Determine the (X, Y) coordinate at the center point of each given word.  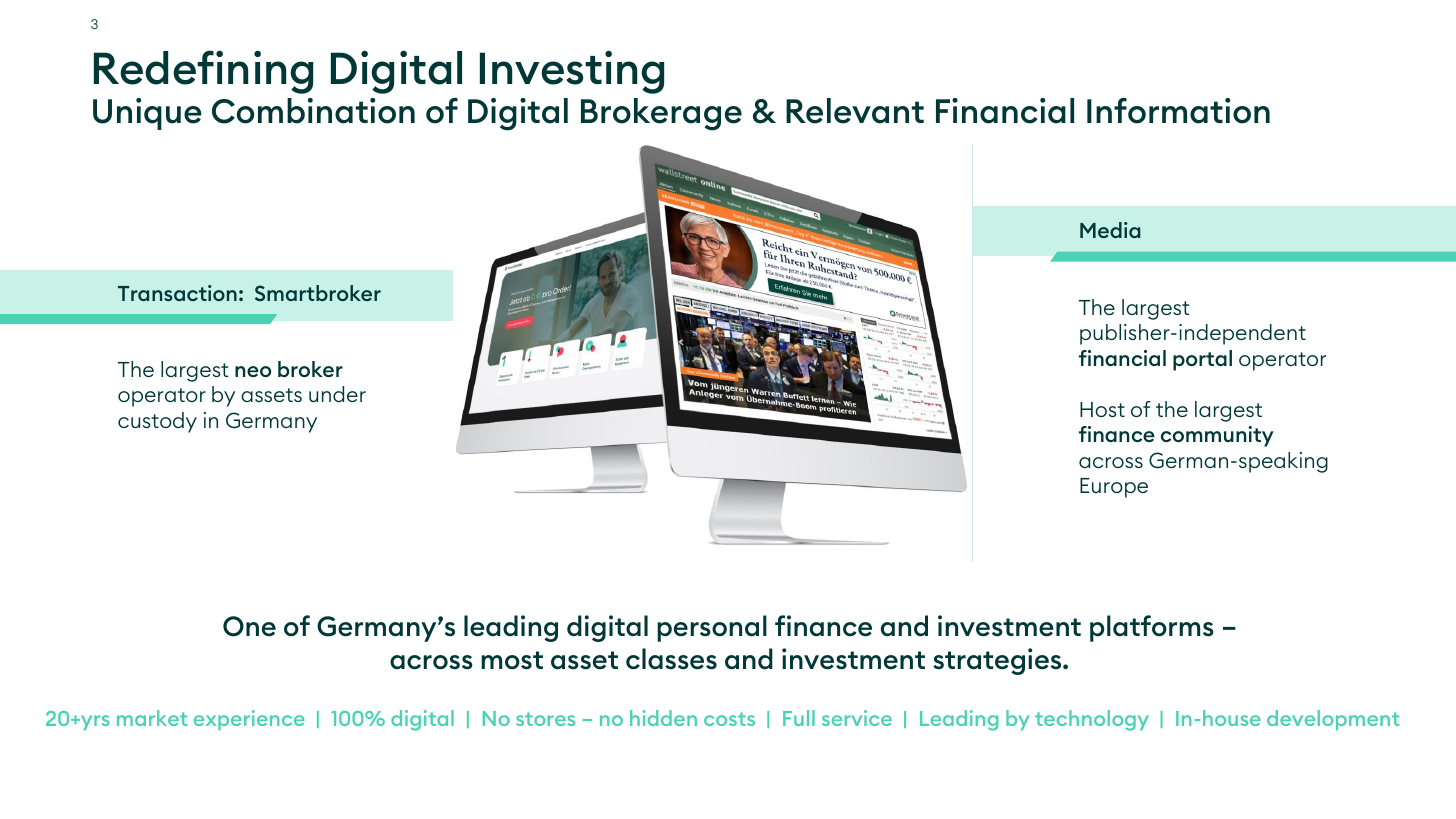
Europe (1114, 488)
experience (249, 720)
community (1217, 436)
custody (157, 422)
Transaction (177, 293)
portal (1202, 360)
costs (729, 719)
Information (1178, 111)
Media (1110, 230)
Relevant (855, 111)
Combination (313, 111)
